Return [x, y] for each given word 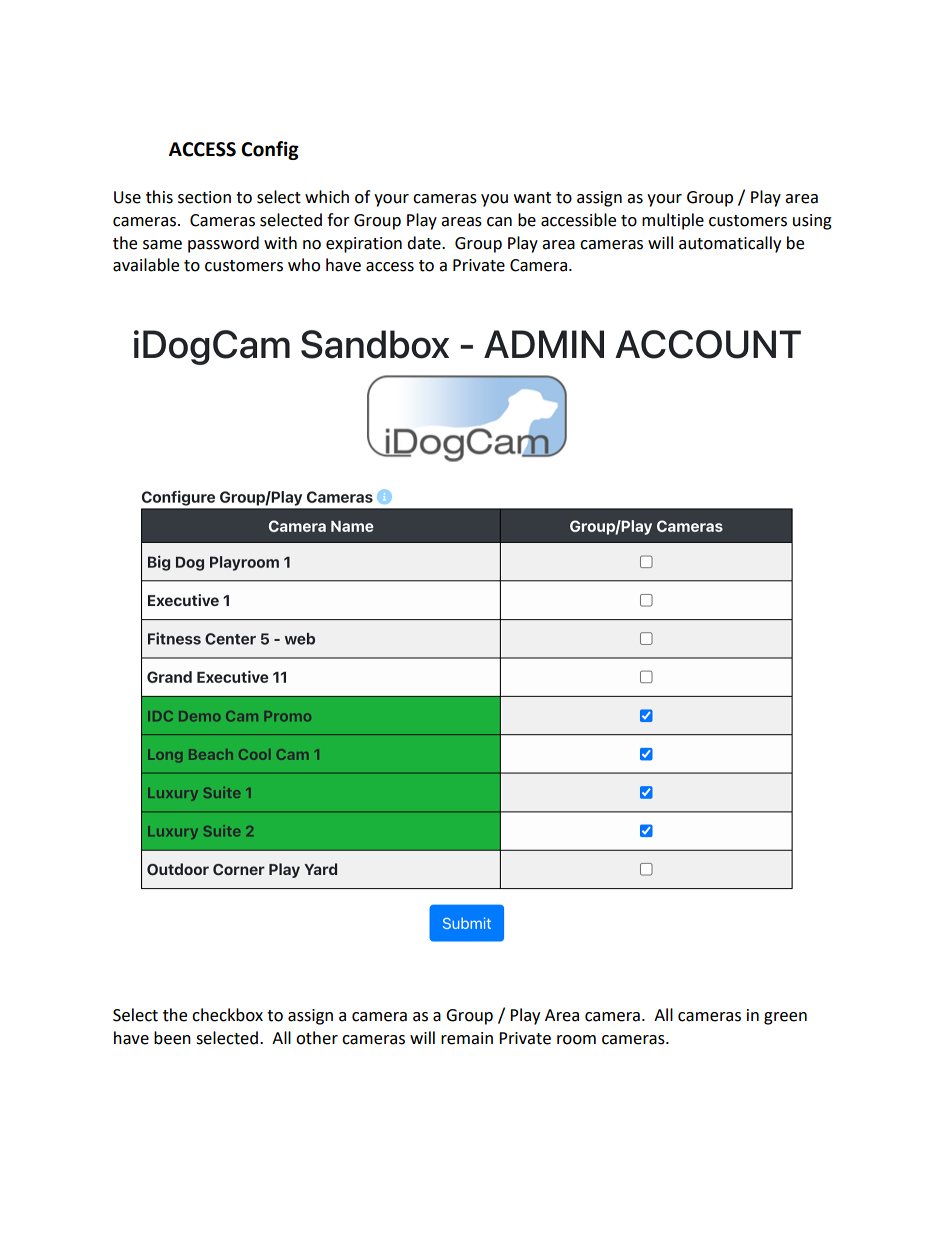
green [785, 1018]
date [425, 243]
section [204, 197]
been [172, 1038]
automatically [730, 244]
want [532, 198]
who [304, 265]
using [812, 222]
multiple [673, 221]
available [146, 265]
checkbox [227, 1015]
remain [467, 1038]
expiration [364, 245]
